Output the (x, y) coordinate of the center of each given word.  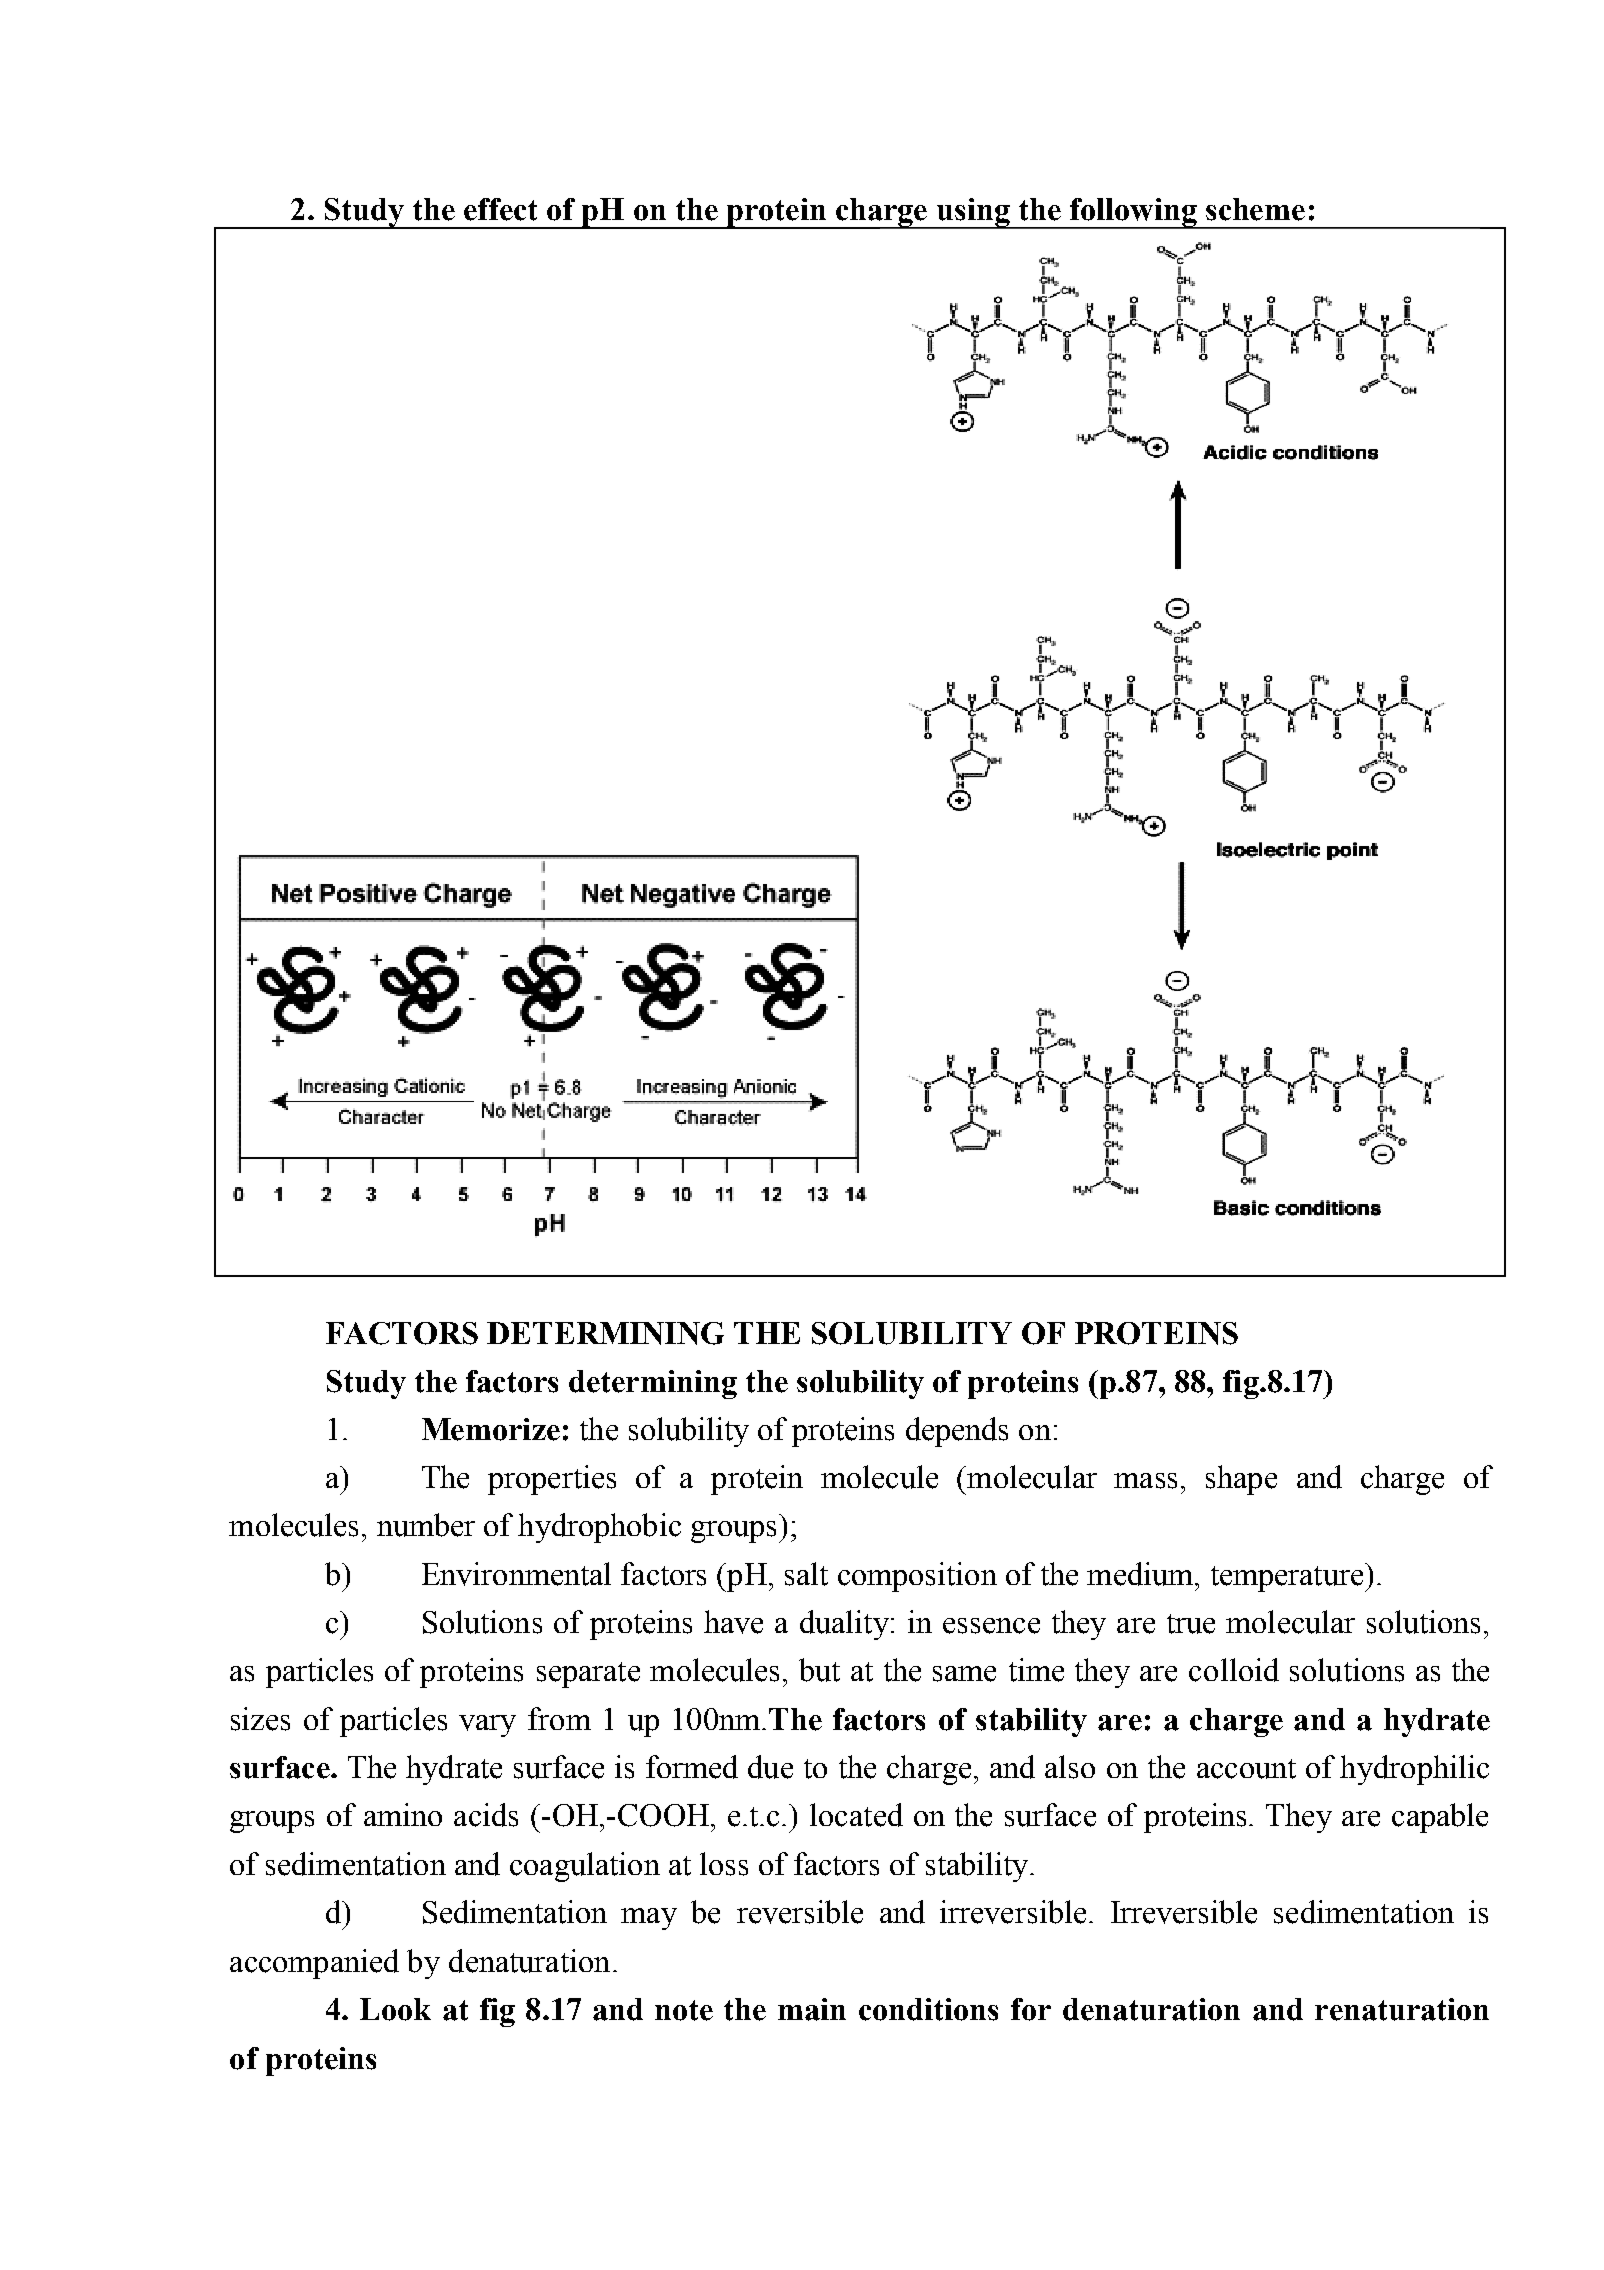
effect (500, 209)
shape (1241, 1480)
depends (957, 1432)
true (1191, 1624)
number (426, 1525)
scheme (1255, 209)
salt (806, 1574)
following (1133, 213)
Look (395, 2009)
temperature (1288, 1577)
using (973, 213)
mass (1145, 1481)
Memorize (491, 1429)
